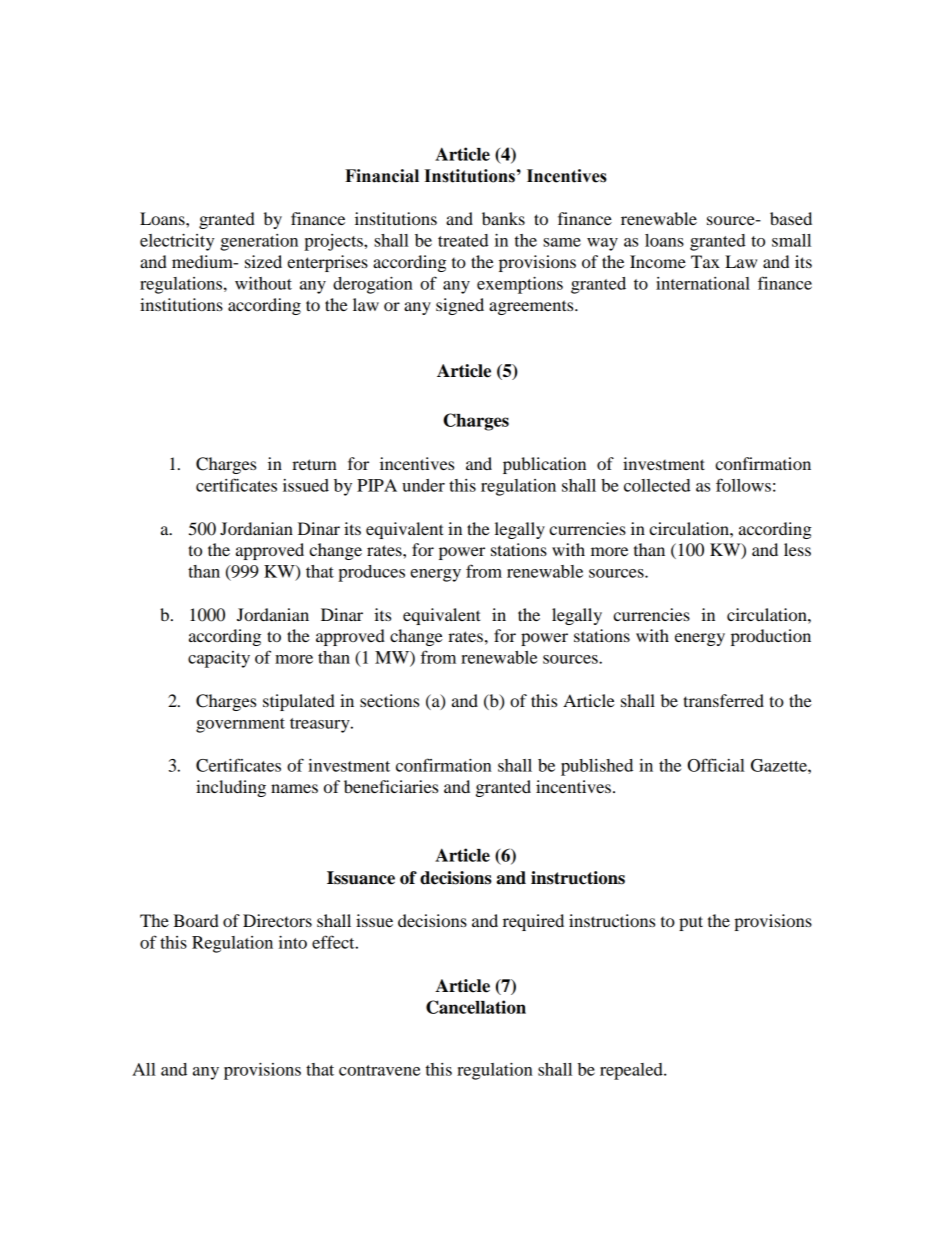 This screenshot has height=1233, width=952. What do you see at coordinates (231, 788) in the screenshot?
I see `including` at bounding box center [231, 788].
